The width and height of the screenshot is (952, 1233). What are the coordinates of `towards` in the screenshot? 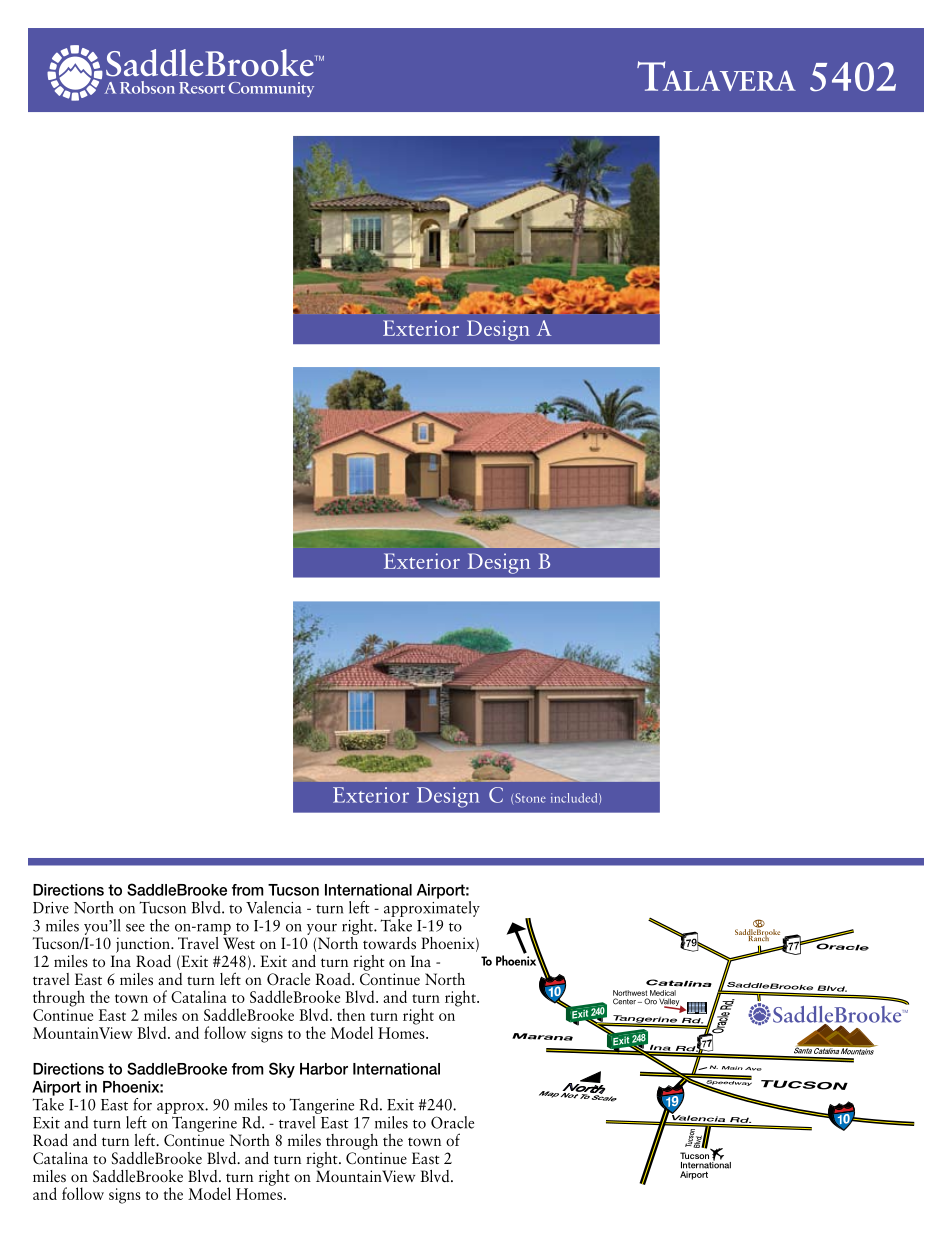 It's located at (389, 943).
